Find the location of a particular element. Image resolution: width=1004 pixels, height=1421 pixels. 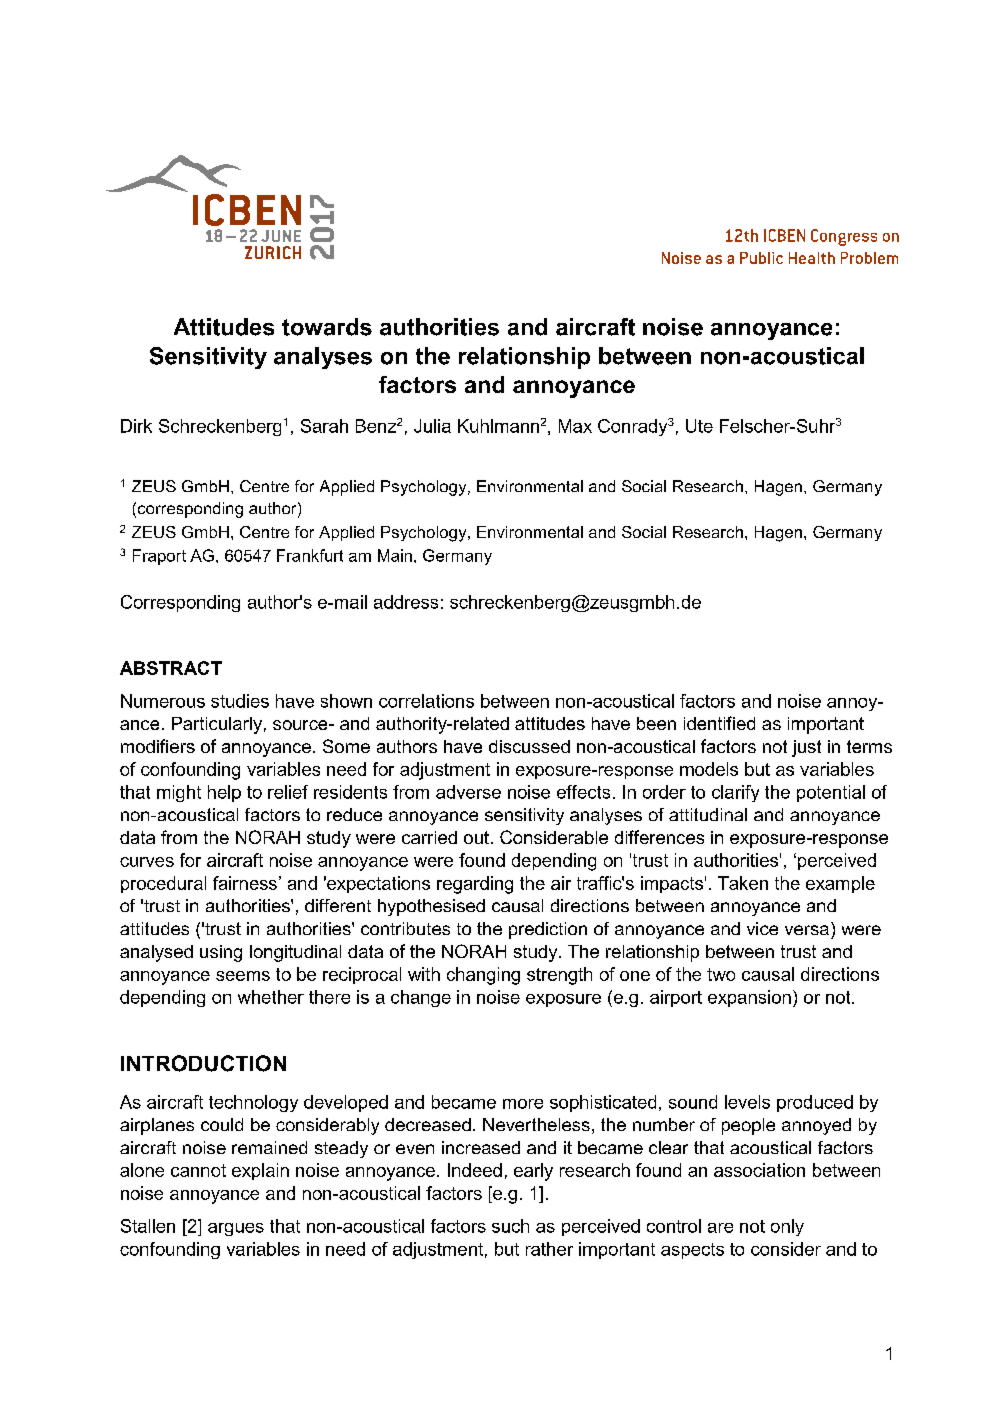

towards is located at coordinates (327, 327).
